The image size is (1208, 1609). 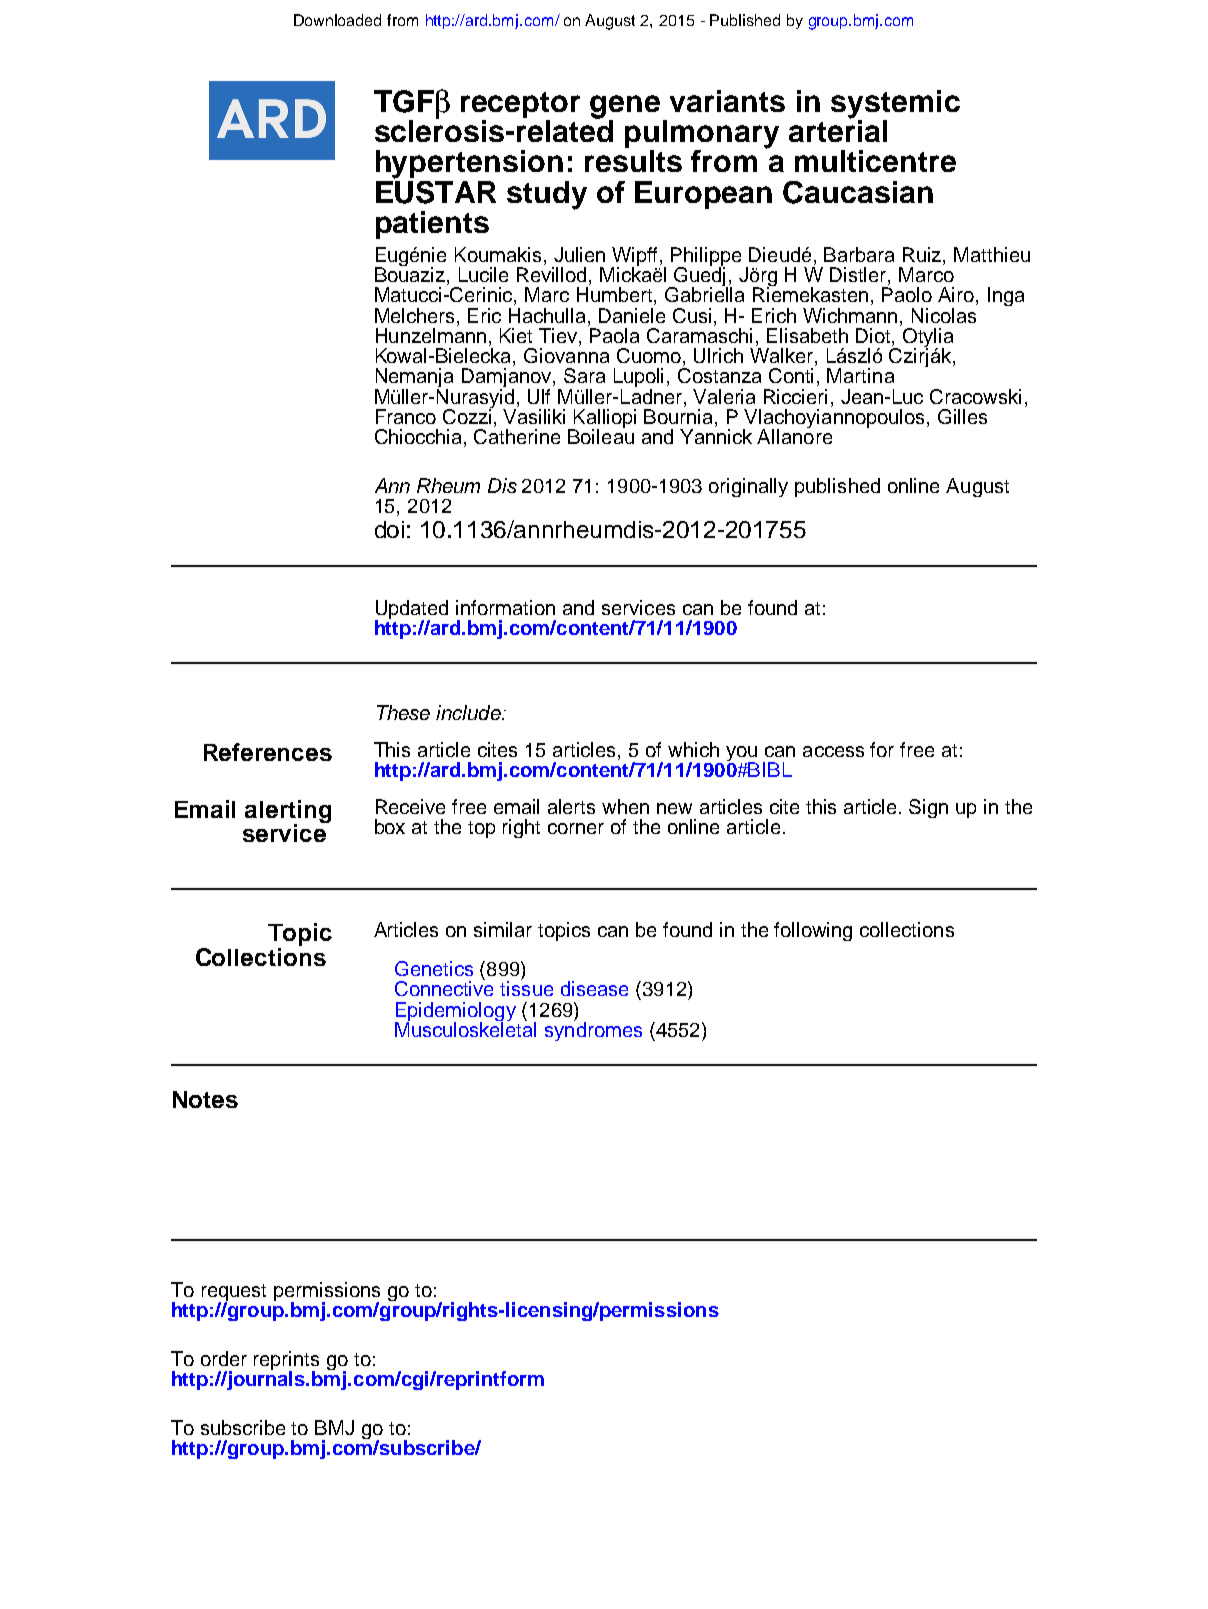 I want to click on Downloaded, so click(x=337, y=20).
